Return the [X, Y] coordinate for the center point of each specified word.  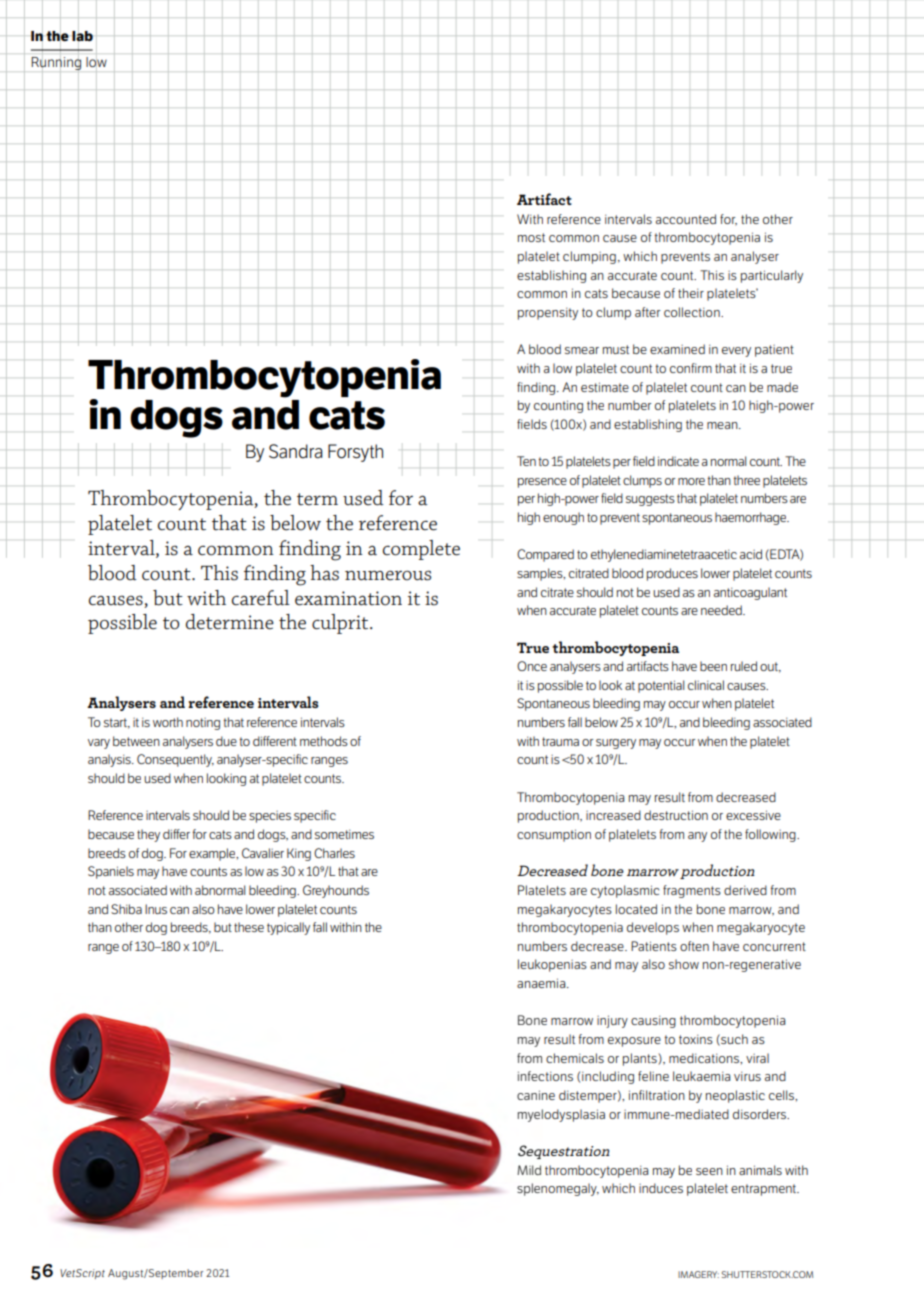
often [694, 946]
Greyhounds [336, 891]
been [713, 666]
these [249, 927]
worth [168, 722]
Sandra [296, 451]
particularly [772, 276]
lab [82, 36]
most [531, 237]
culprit [341, 624]
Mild [529, 1170]
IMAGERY [698, 1274]
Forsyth [355, 453]
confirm [691, 368]
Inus [156, 909]
